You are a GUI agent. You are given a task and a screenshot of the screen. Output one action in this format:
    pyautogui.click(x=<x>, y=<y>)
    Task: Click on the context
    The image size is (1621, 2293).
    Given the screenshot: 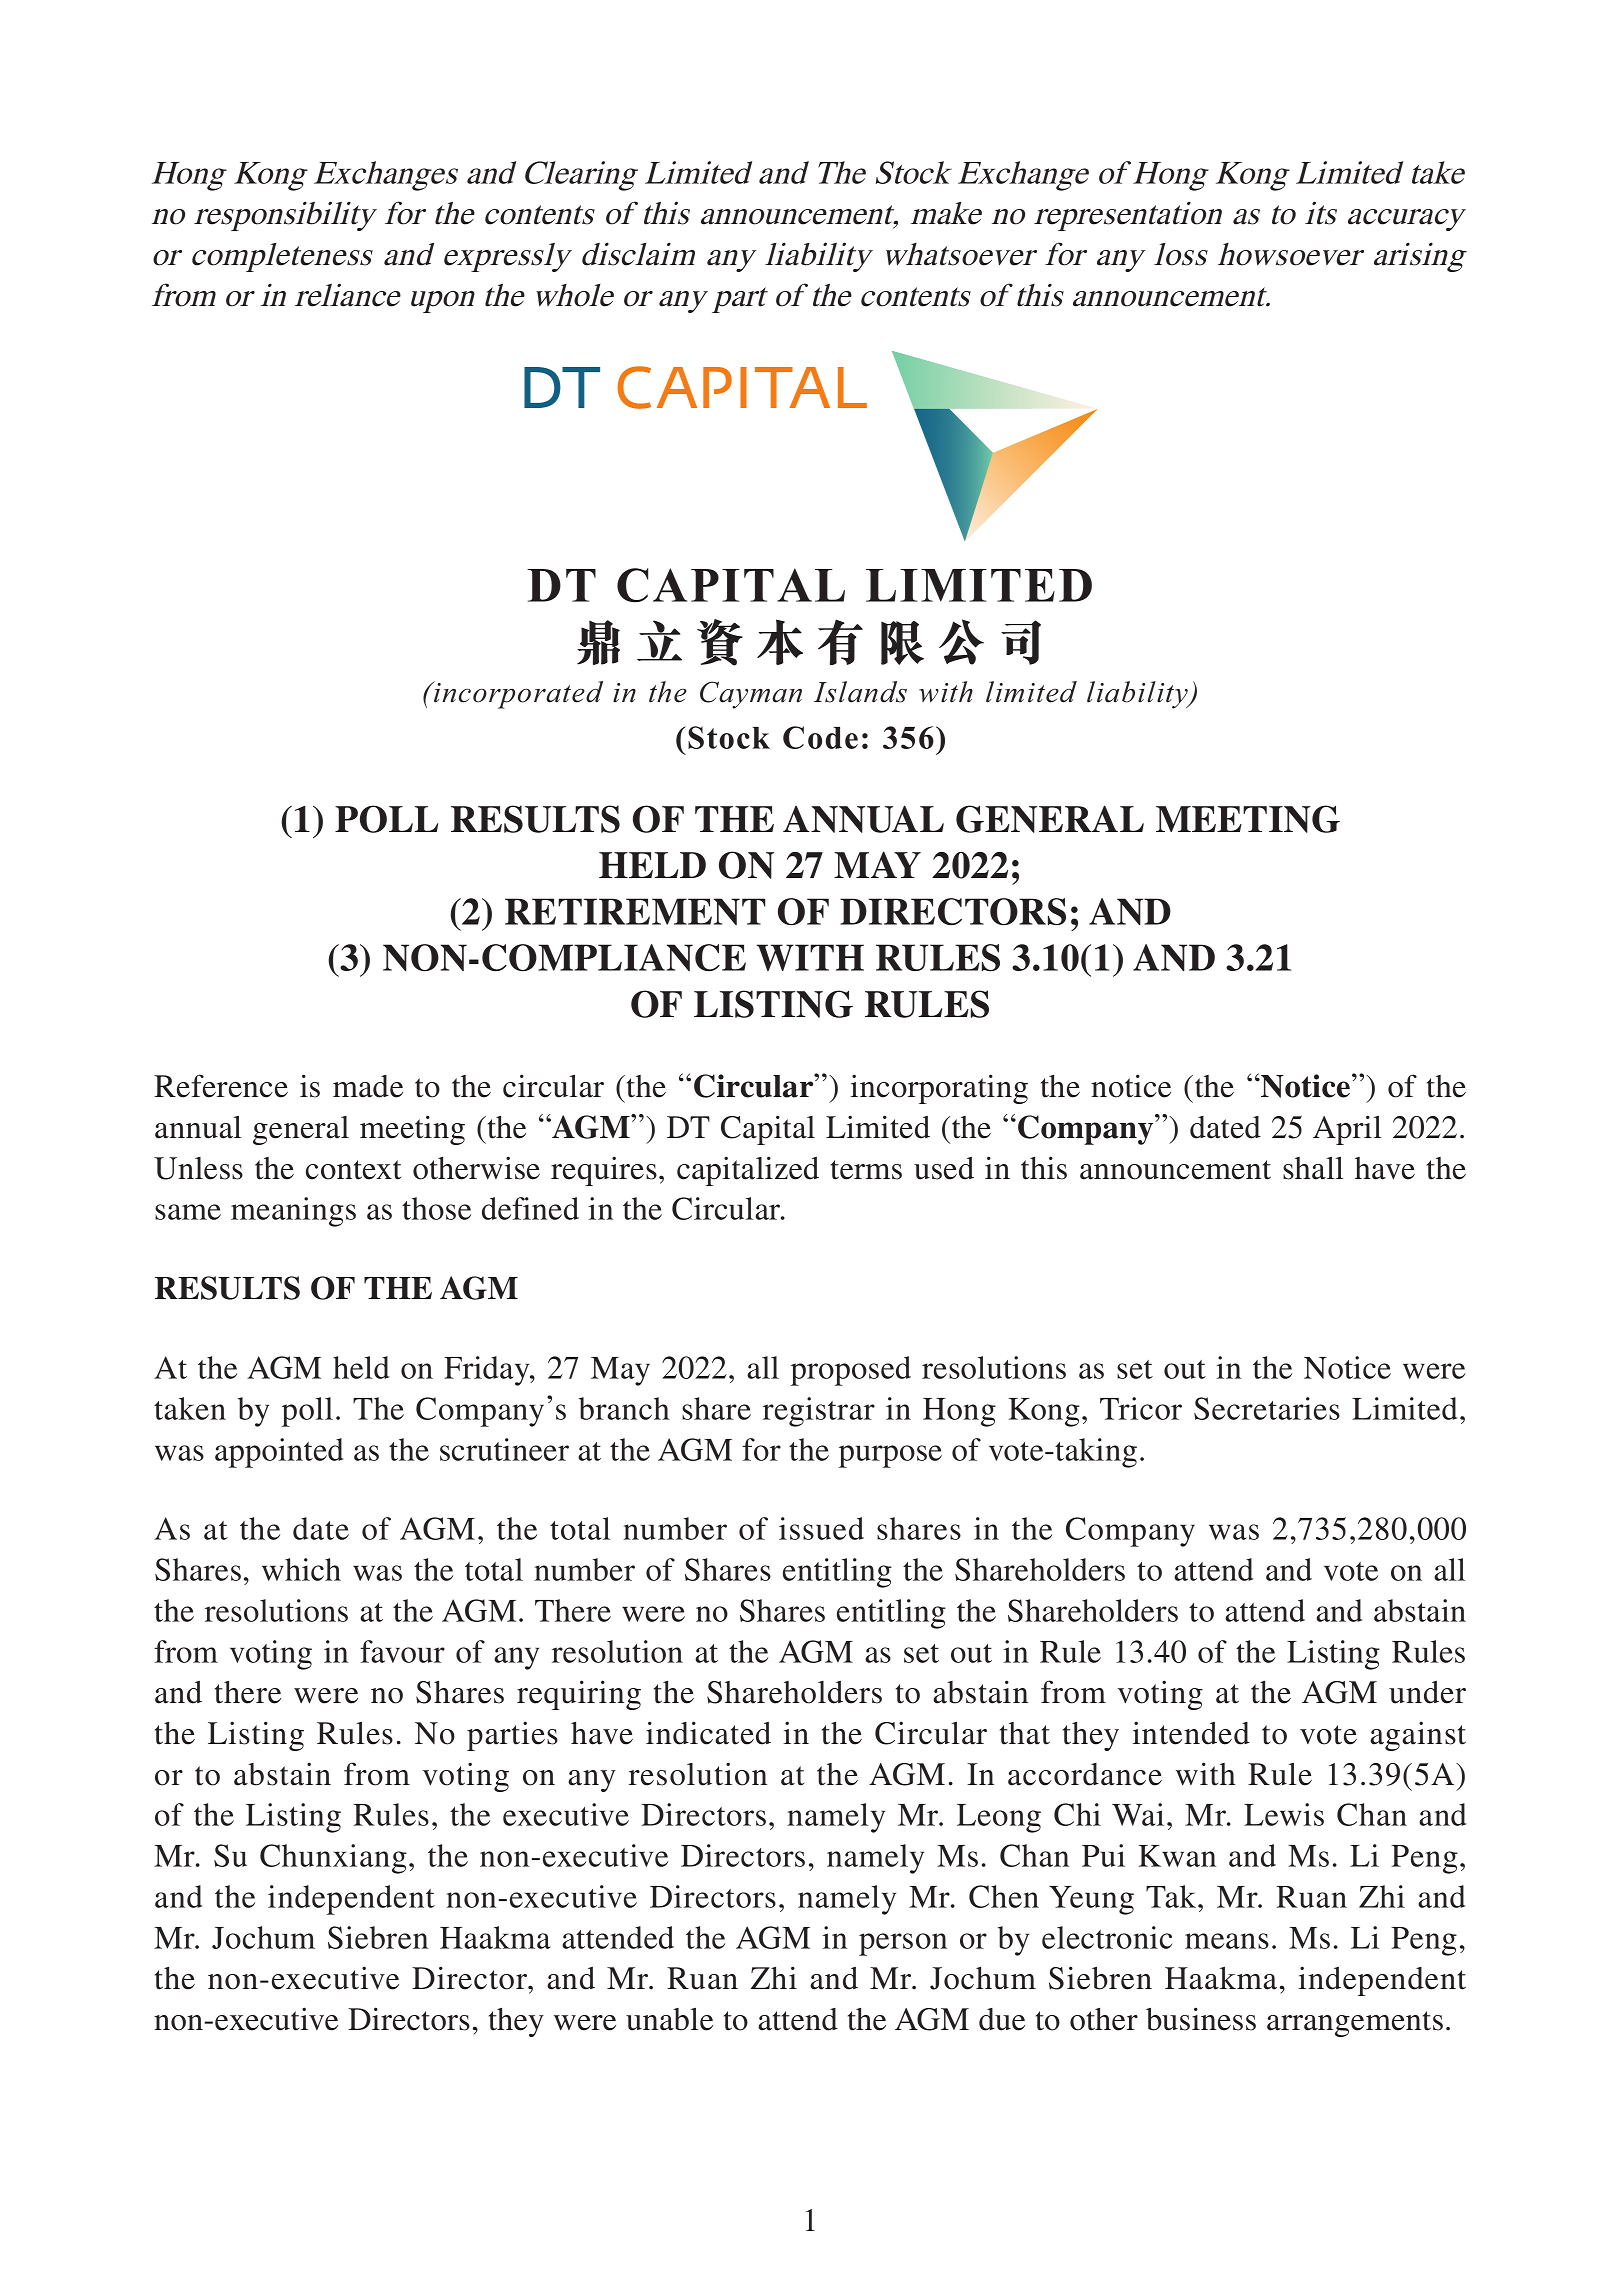 What is the action you would take?
    pyautogui.click(x=353, y=1170)
